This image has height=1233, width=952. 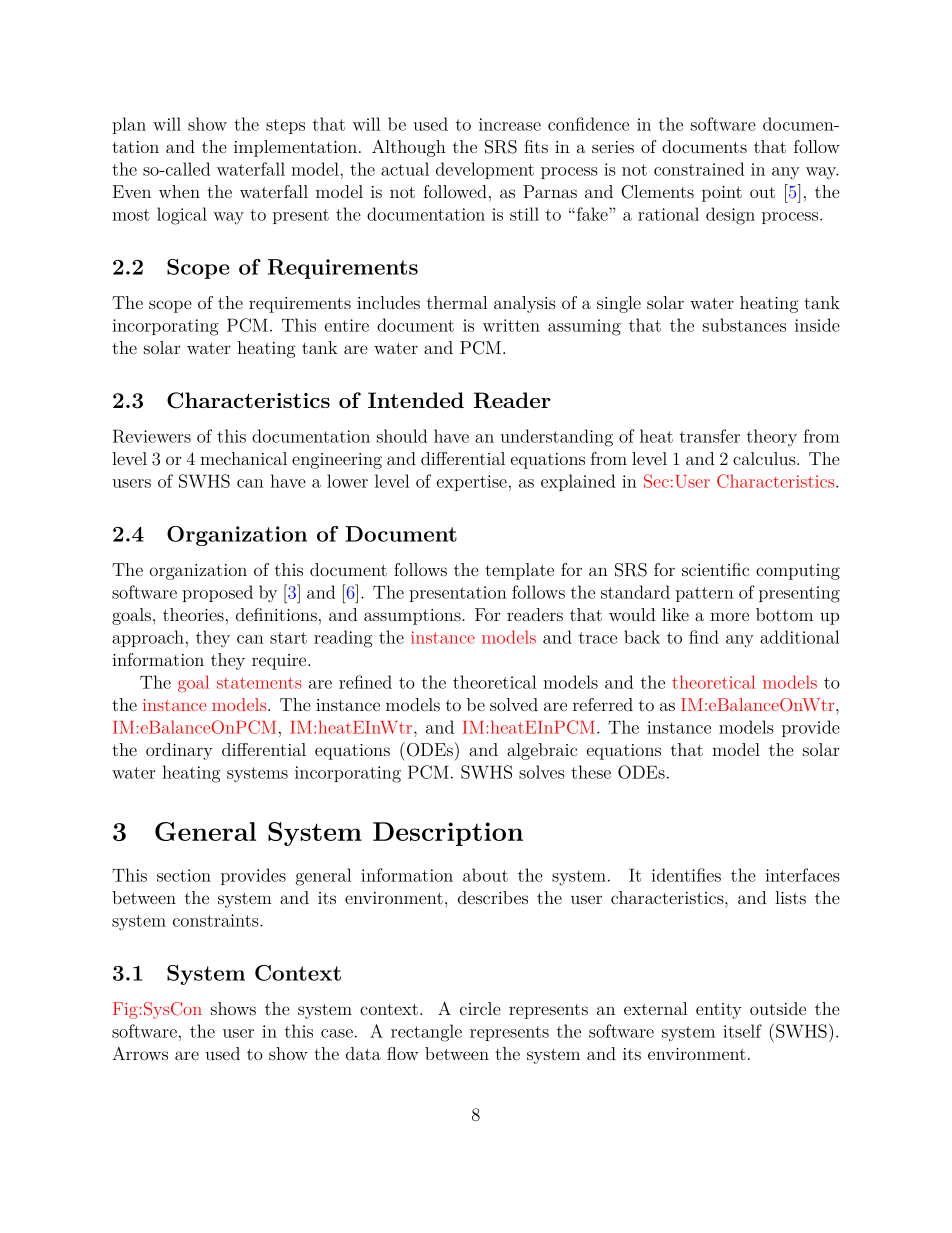 What do you see at coordinates (514, 704) in the image?
I see `solved` at bounding box center [514, 704].
